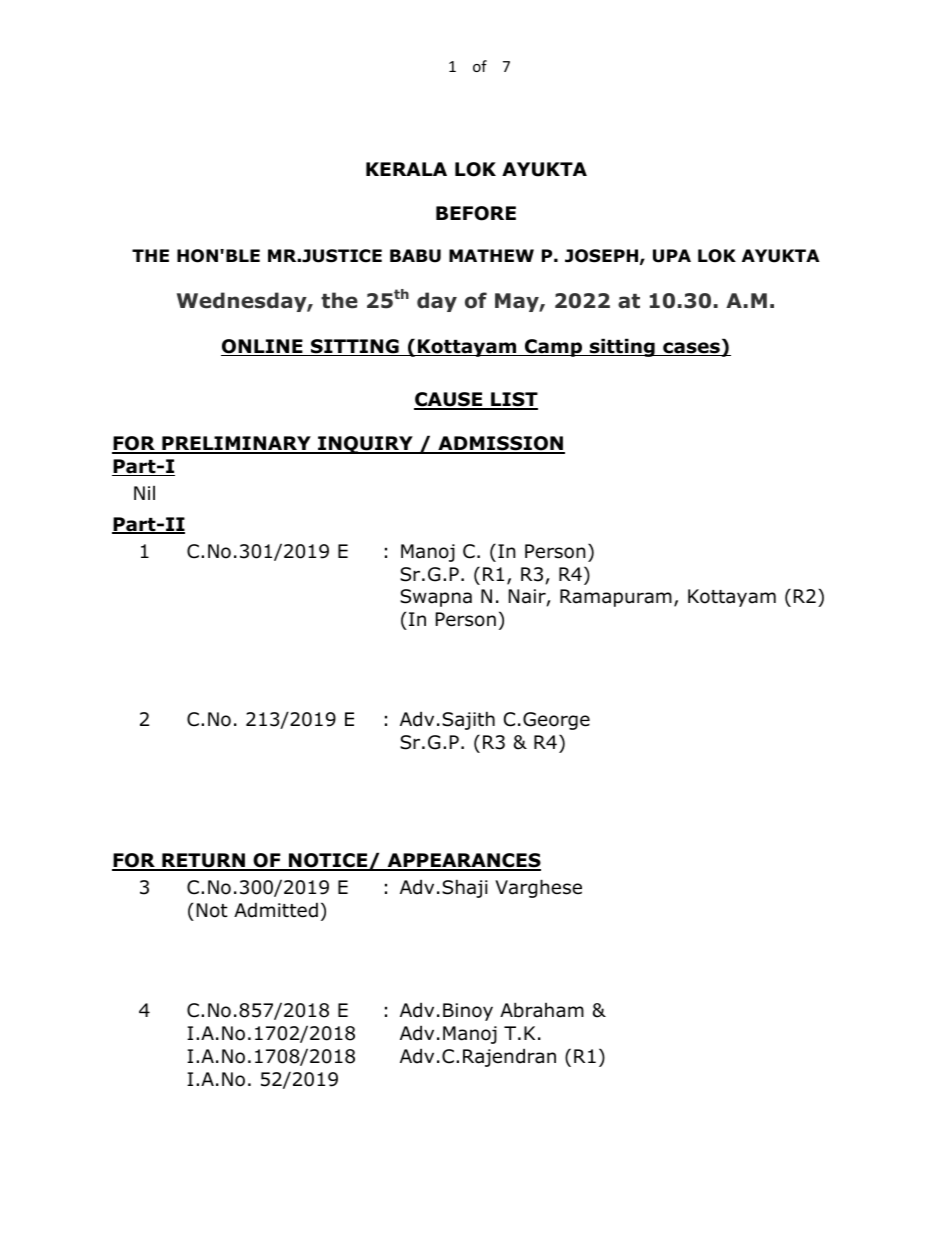 This image has width=952, height=1233. I want to click on KERALA, so click(406, 169).
